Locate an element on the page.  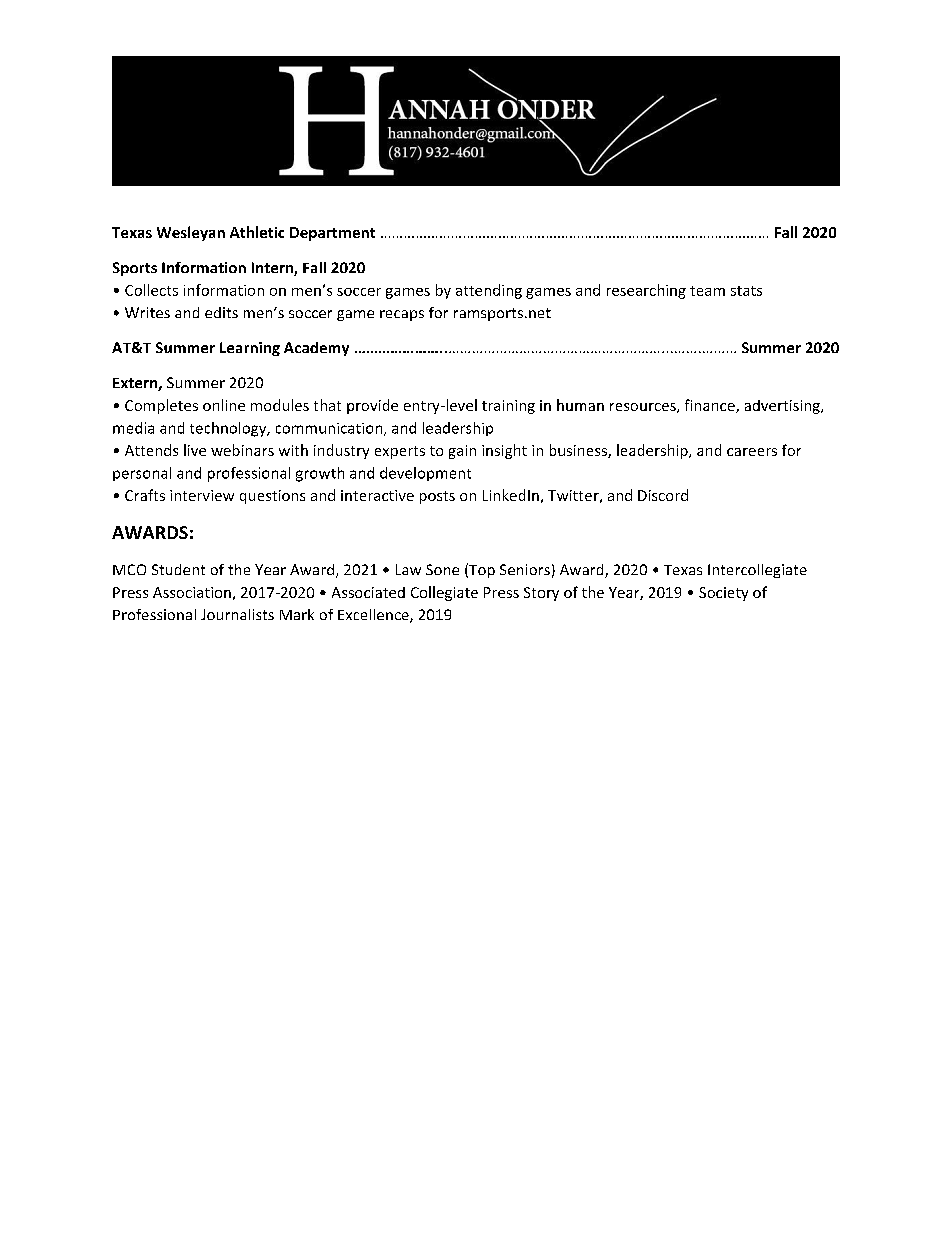
Learning is located at coordinates (250, 349).
